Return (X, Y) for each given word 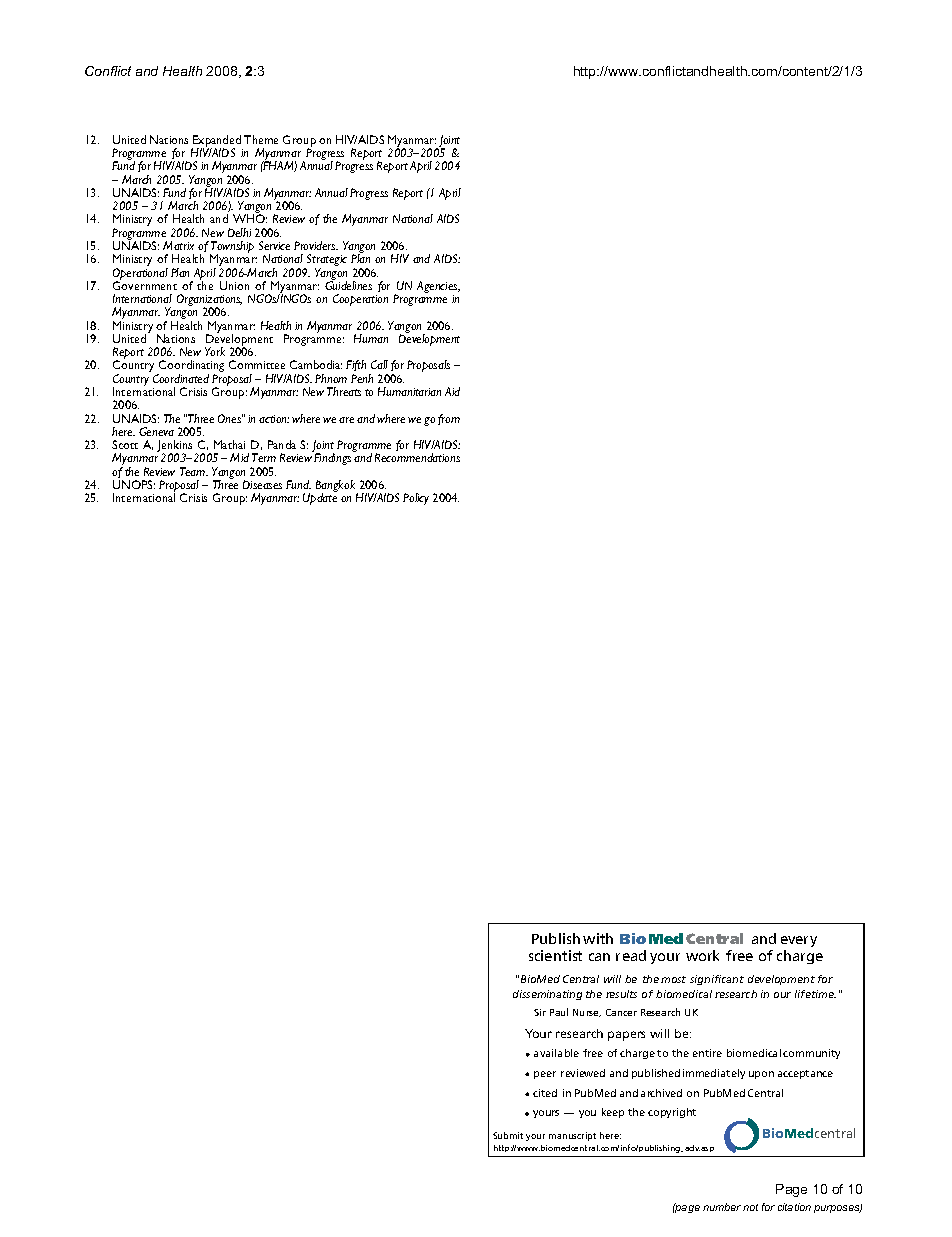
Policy (416, 499)
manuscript (572, 1136)
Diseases (262, 484)
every (799, 941)
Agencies (438, 288)
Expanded (217, 142)
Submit (508, 1135)
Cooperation (360, 300)
